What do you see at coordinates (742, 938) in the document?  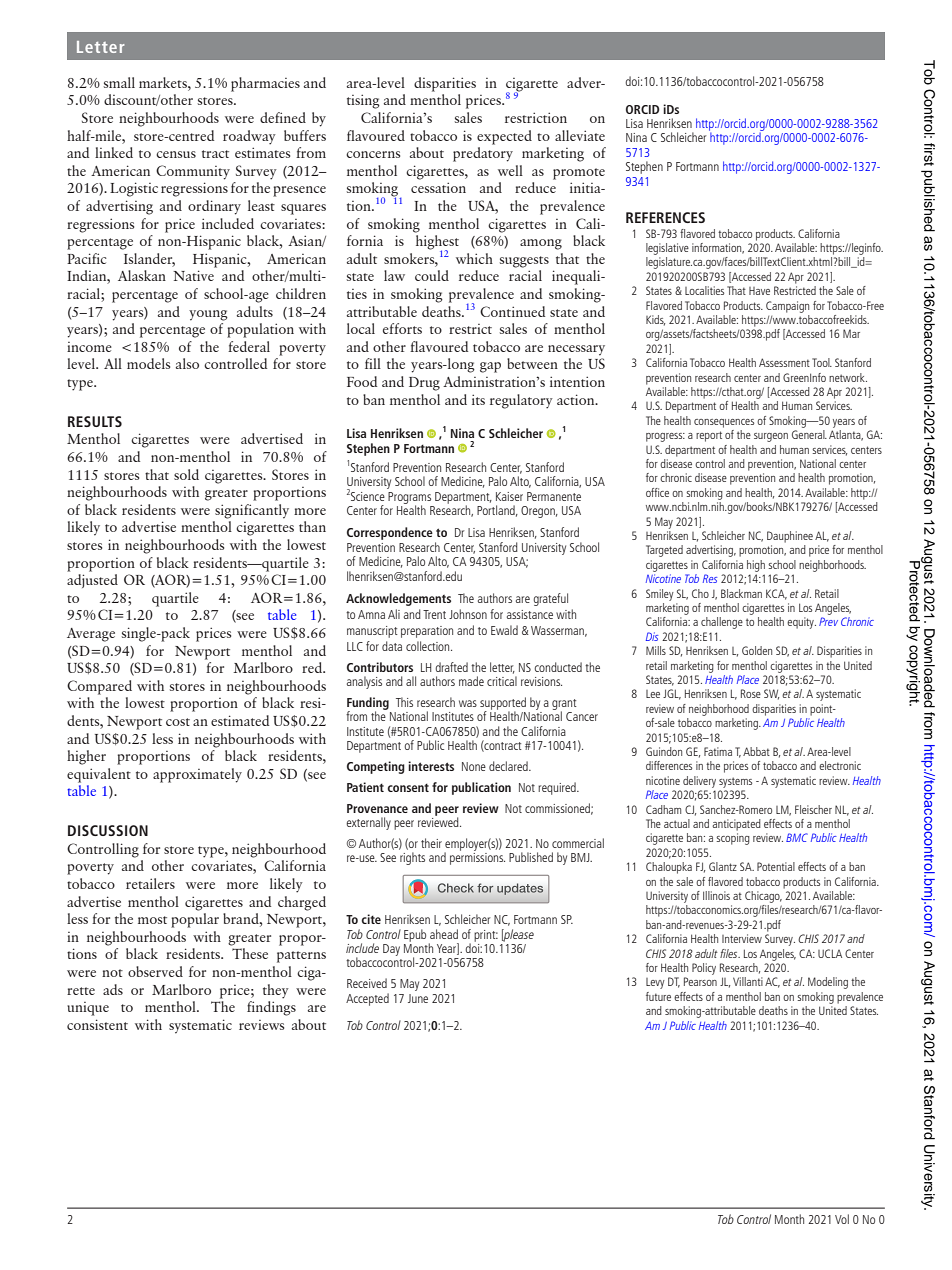 I see `Interview` at bounding box center [742, 938].
